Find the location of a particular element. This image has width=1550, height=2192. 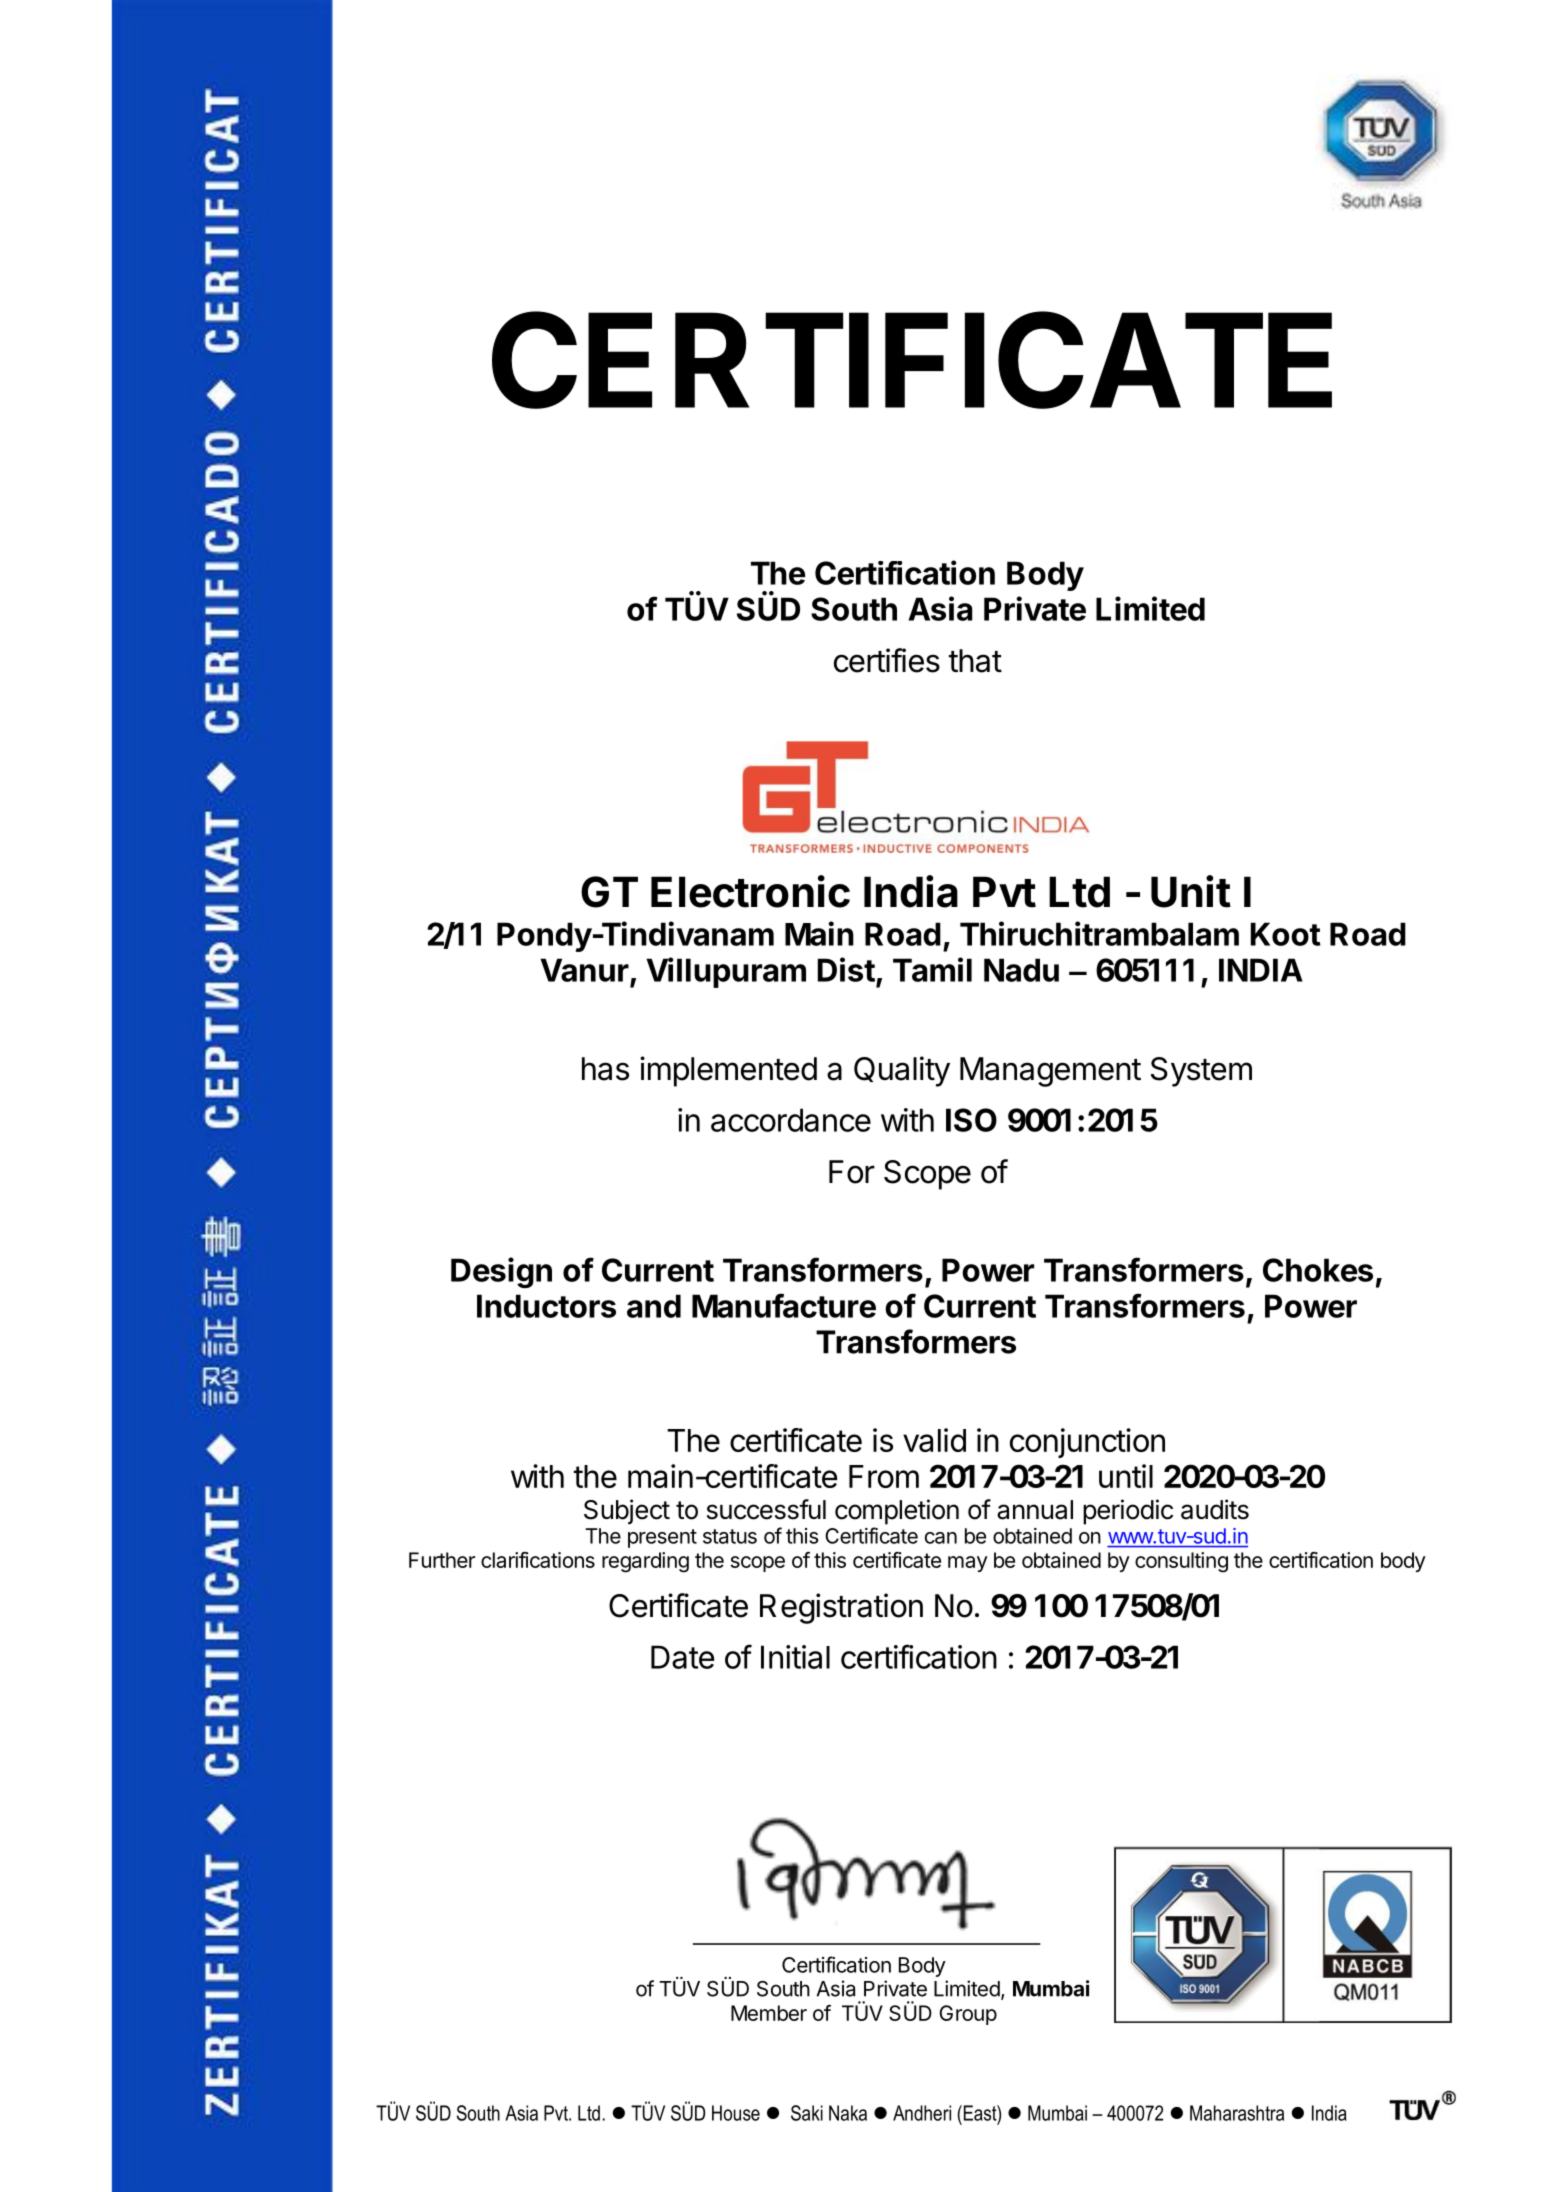

Dist is located at coordinates (846, 969).
